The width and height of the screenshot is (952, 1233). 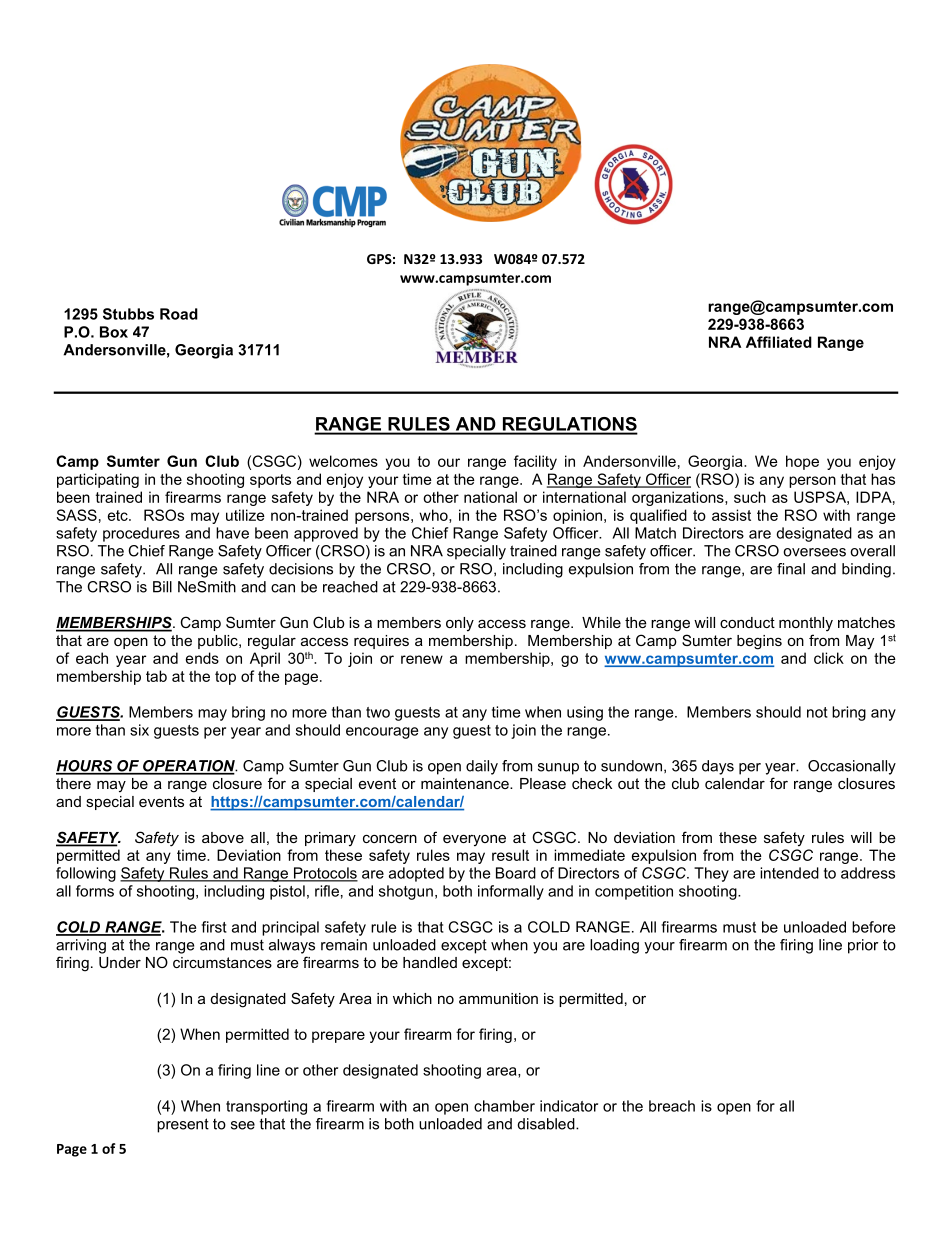 I want to click on present, so click(x=183, y=1125).
